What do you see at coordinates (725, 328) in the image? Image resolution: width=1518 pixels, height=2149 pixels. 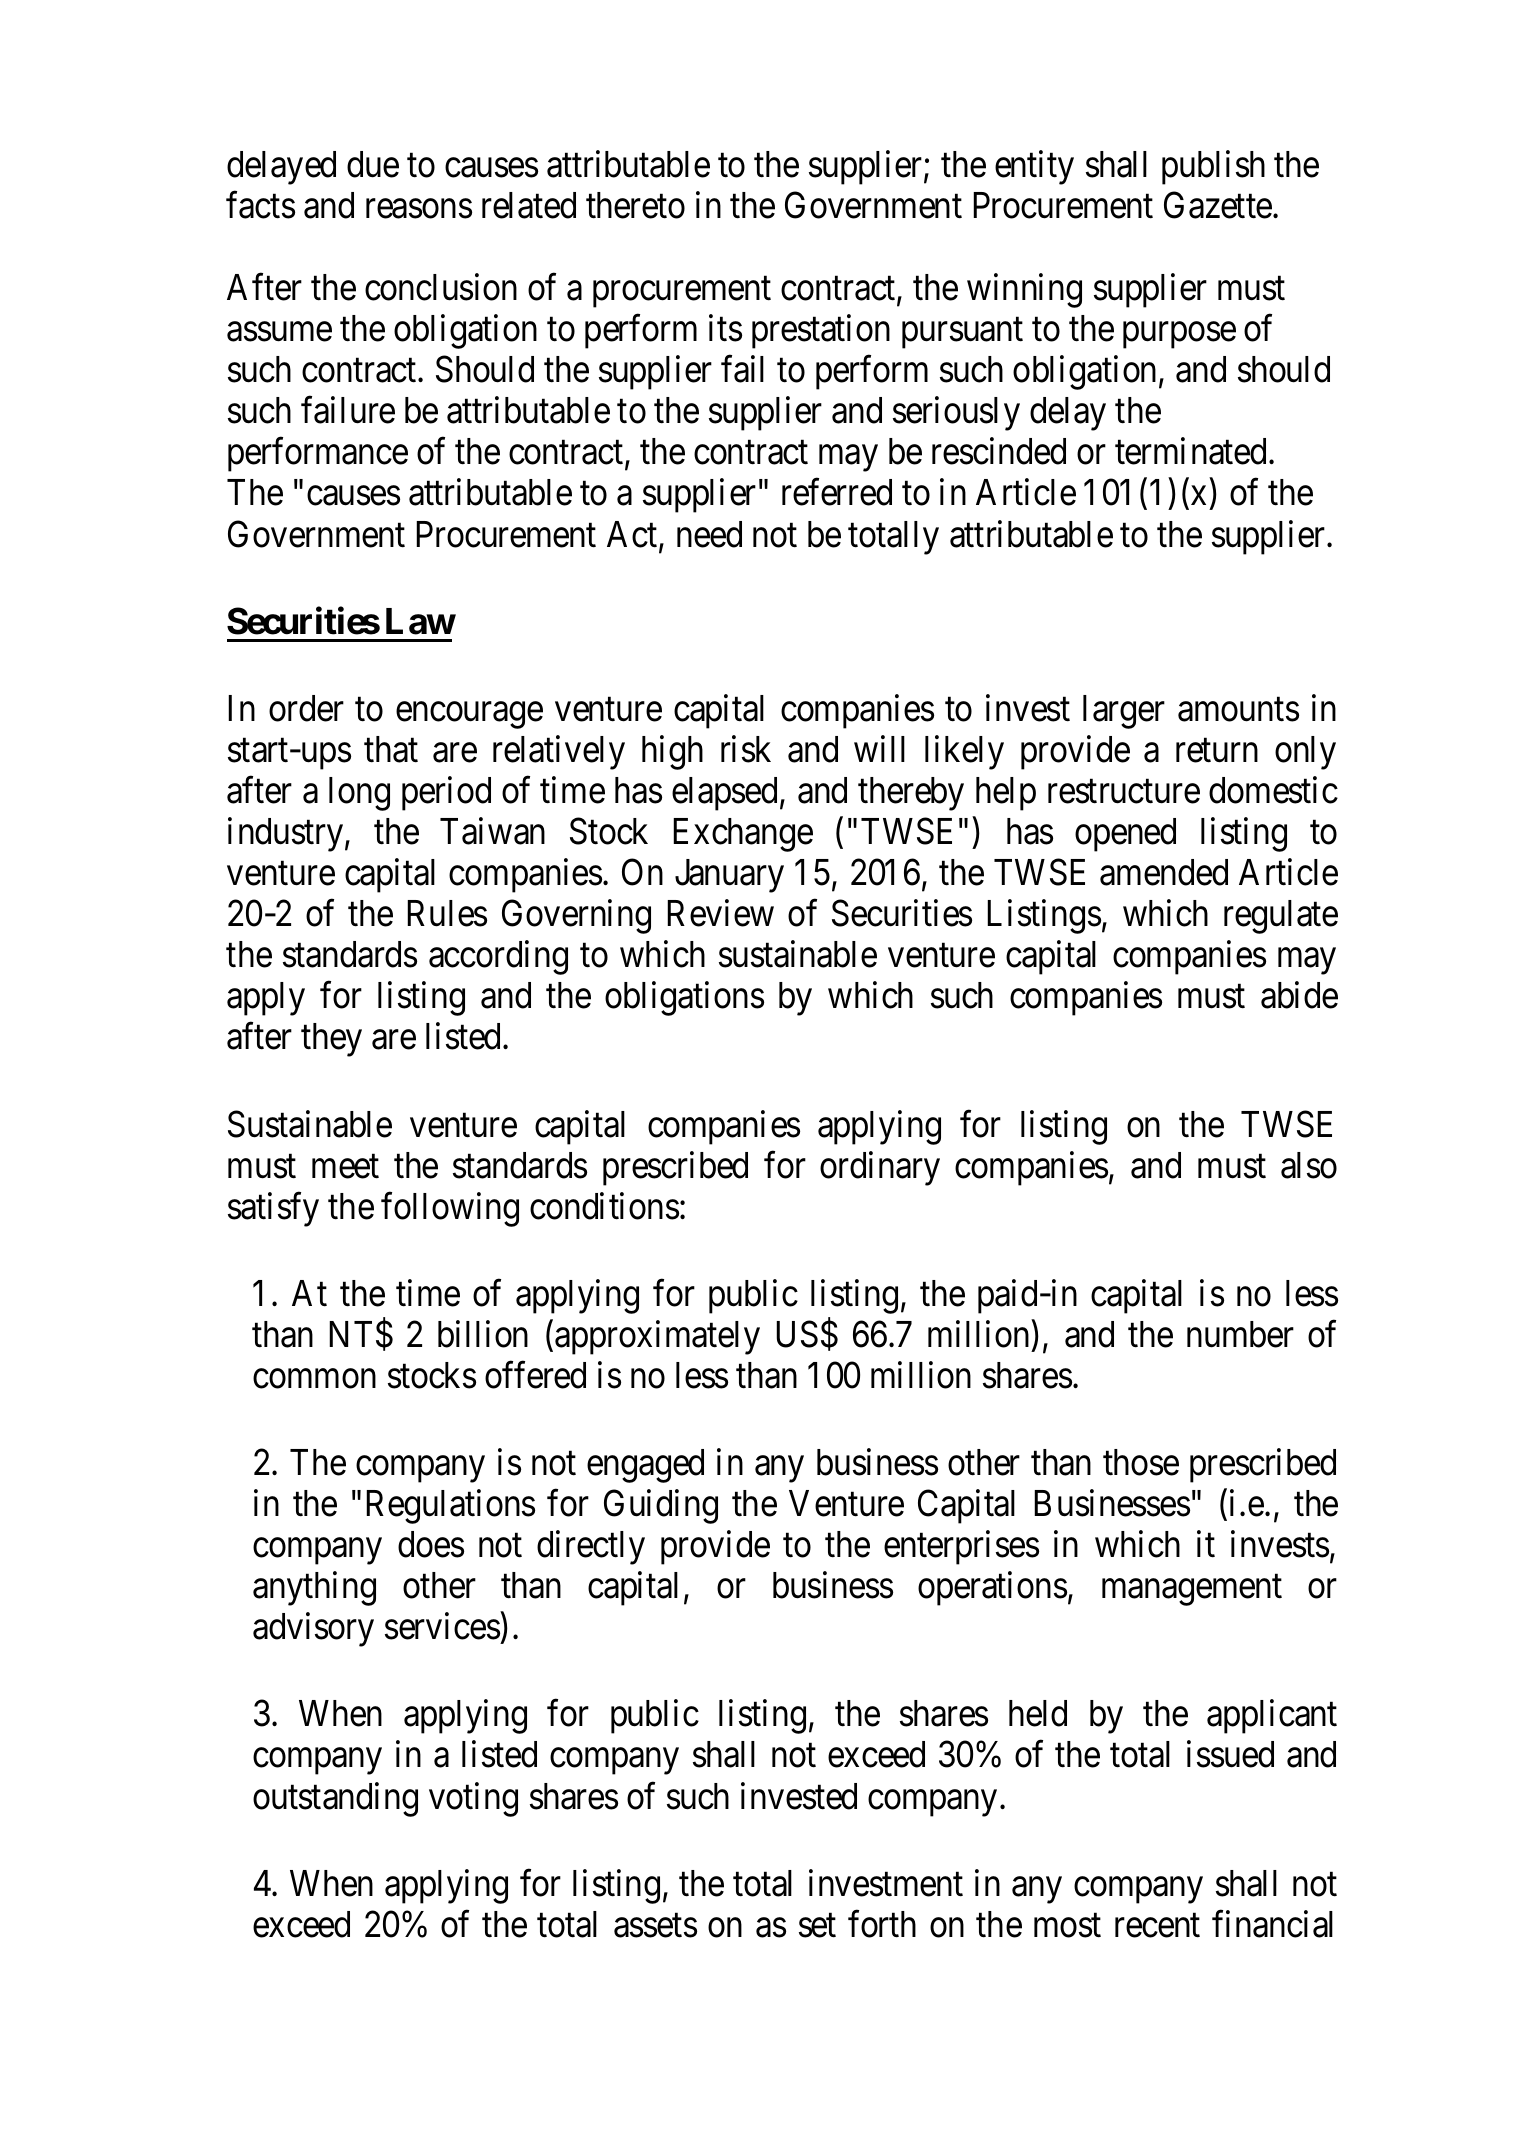 I see `its` at bounding box center [725, 328].
